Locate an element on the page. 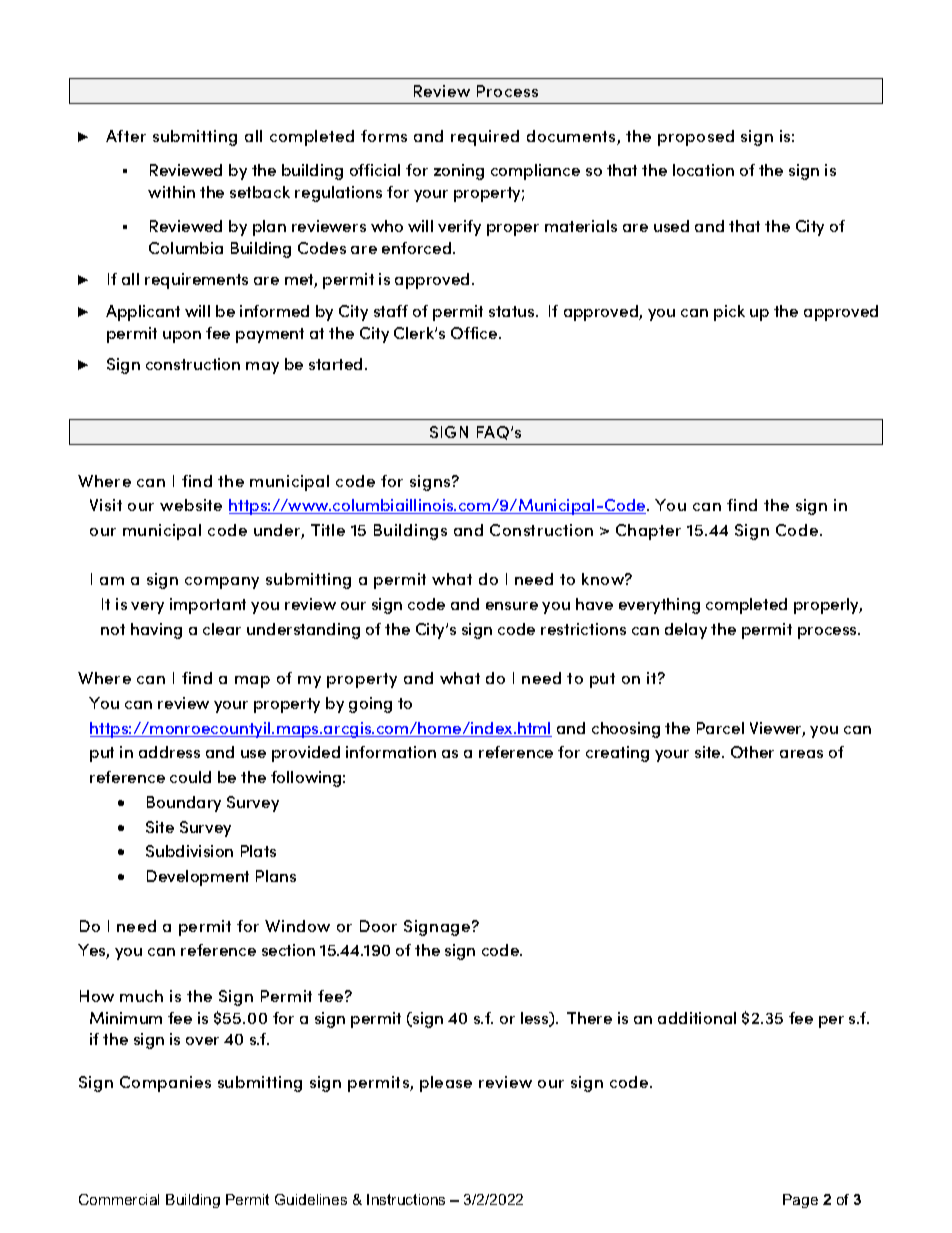 The height and width of the document is (1233, 952). location is located at coordinates (703, 170).
